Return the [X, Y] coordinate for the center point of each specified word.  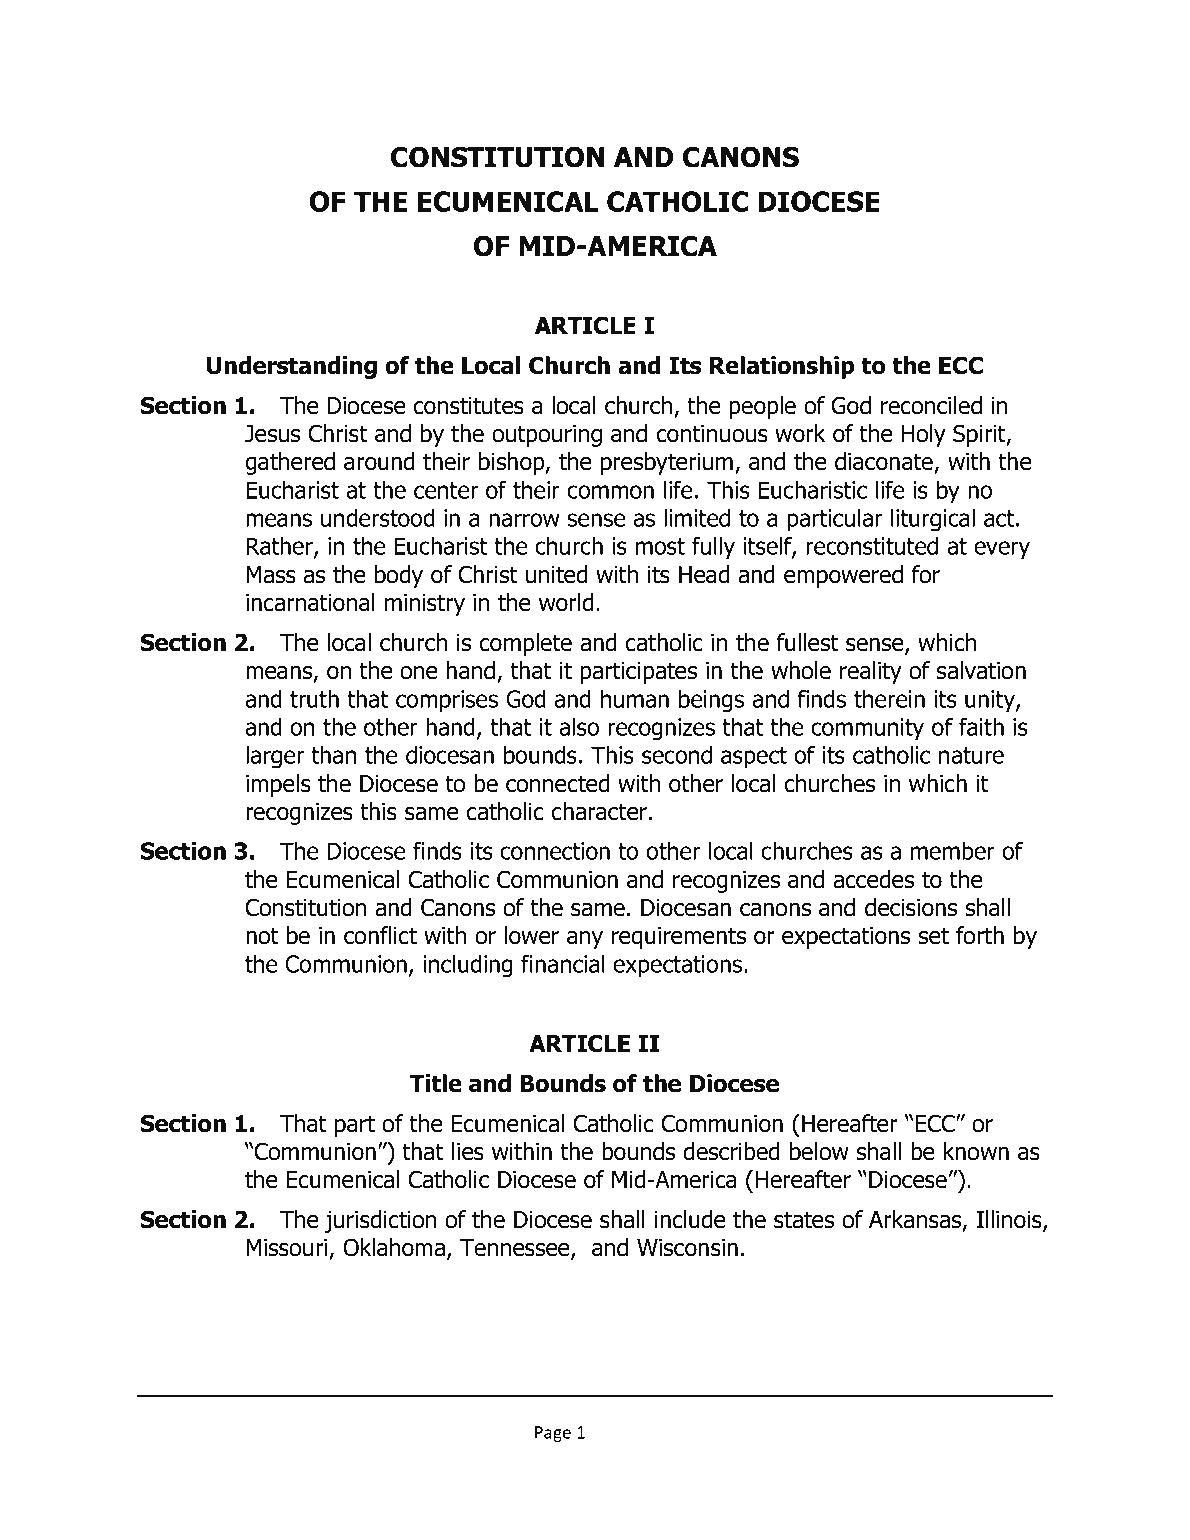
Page [553, 1434]
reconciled [931, 405]
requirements [679, 938]
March [345, 1432]
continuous [712, 434]
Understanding [292, 367]
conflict [380, 935]
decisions [911, 907]
